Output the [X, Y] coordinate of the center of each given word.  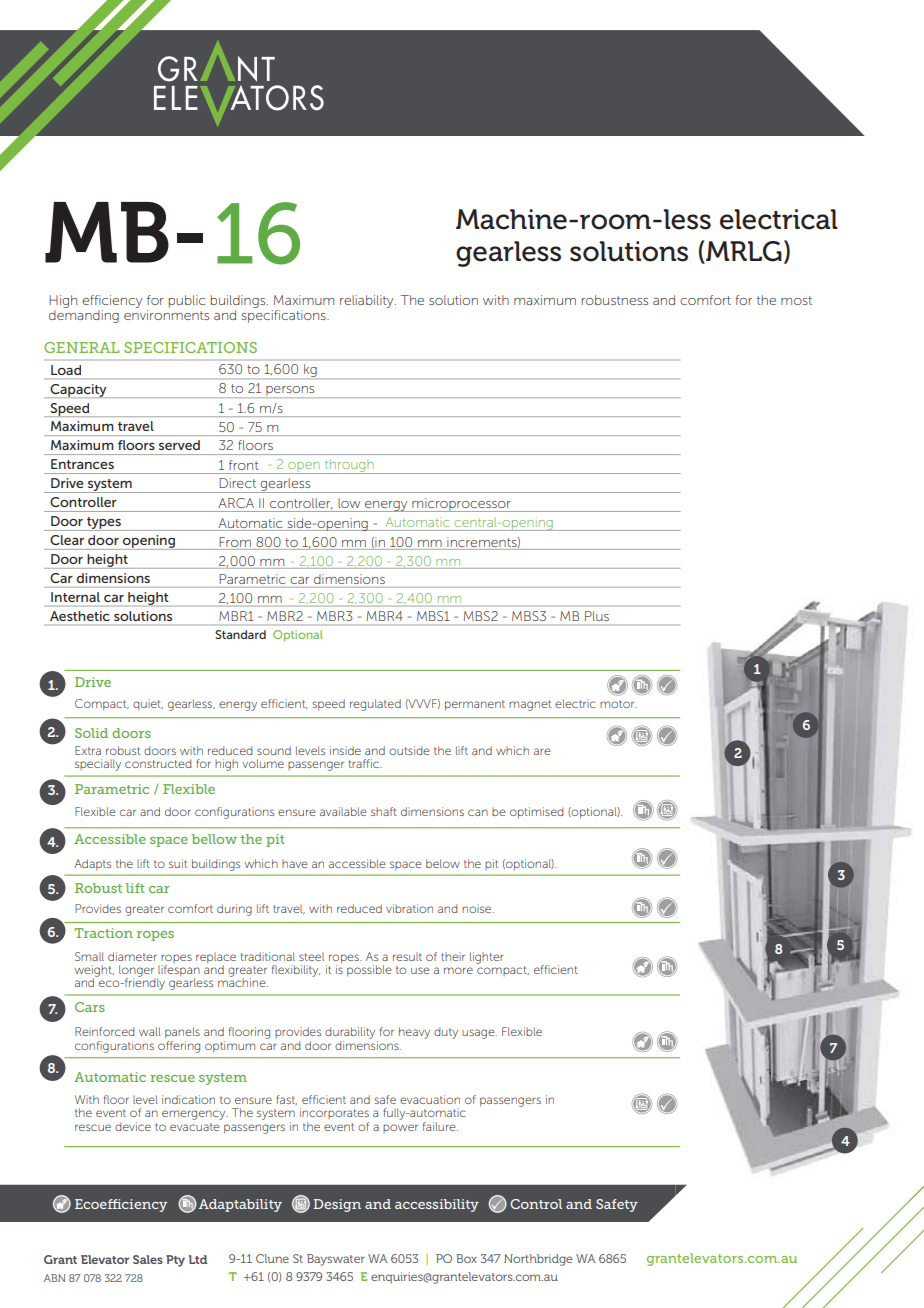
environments [166, 315]
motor [618, 704]
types [104, 524]
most [796, 300]
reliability [368, 301]
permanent [475, 705]
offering [179, 1045]
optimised [536, 813]
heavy [414, 1033]
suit [178, 863]
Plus [597, 616]
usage [479, 1034]
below [443, 863]
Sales [148, 1259]
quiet [148, 704]
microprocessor [461, 505]
